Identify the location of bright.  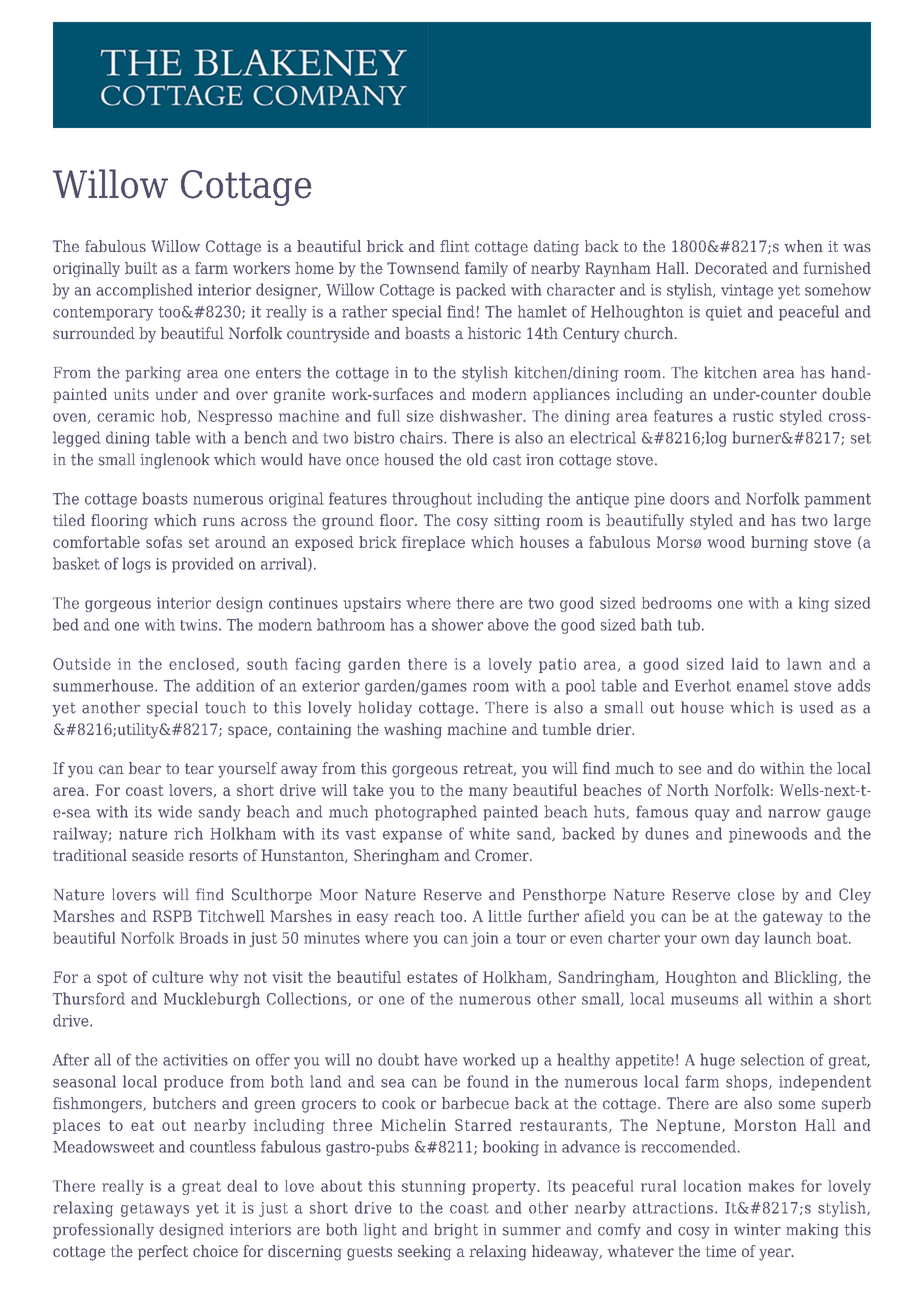
(456, 1231).
